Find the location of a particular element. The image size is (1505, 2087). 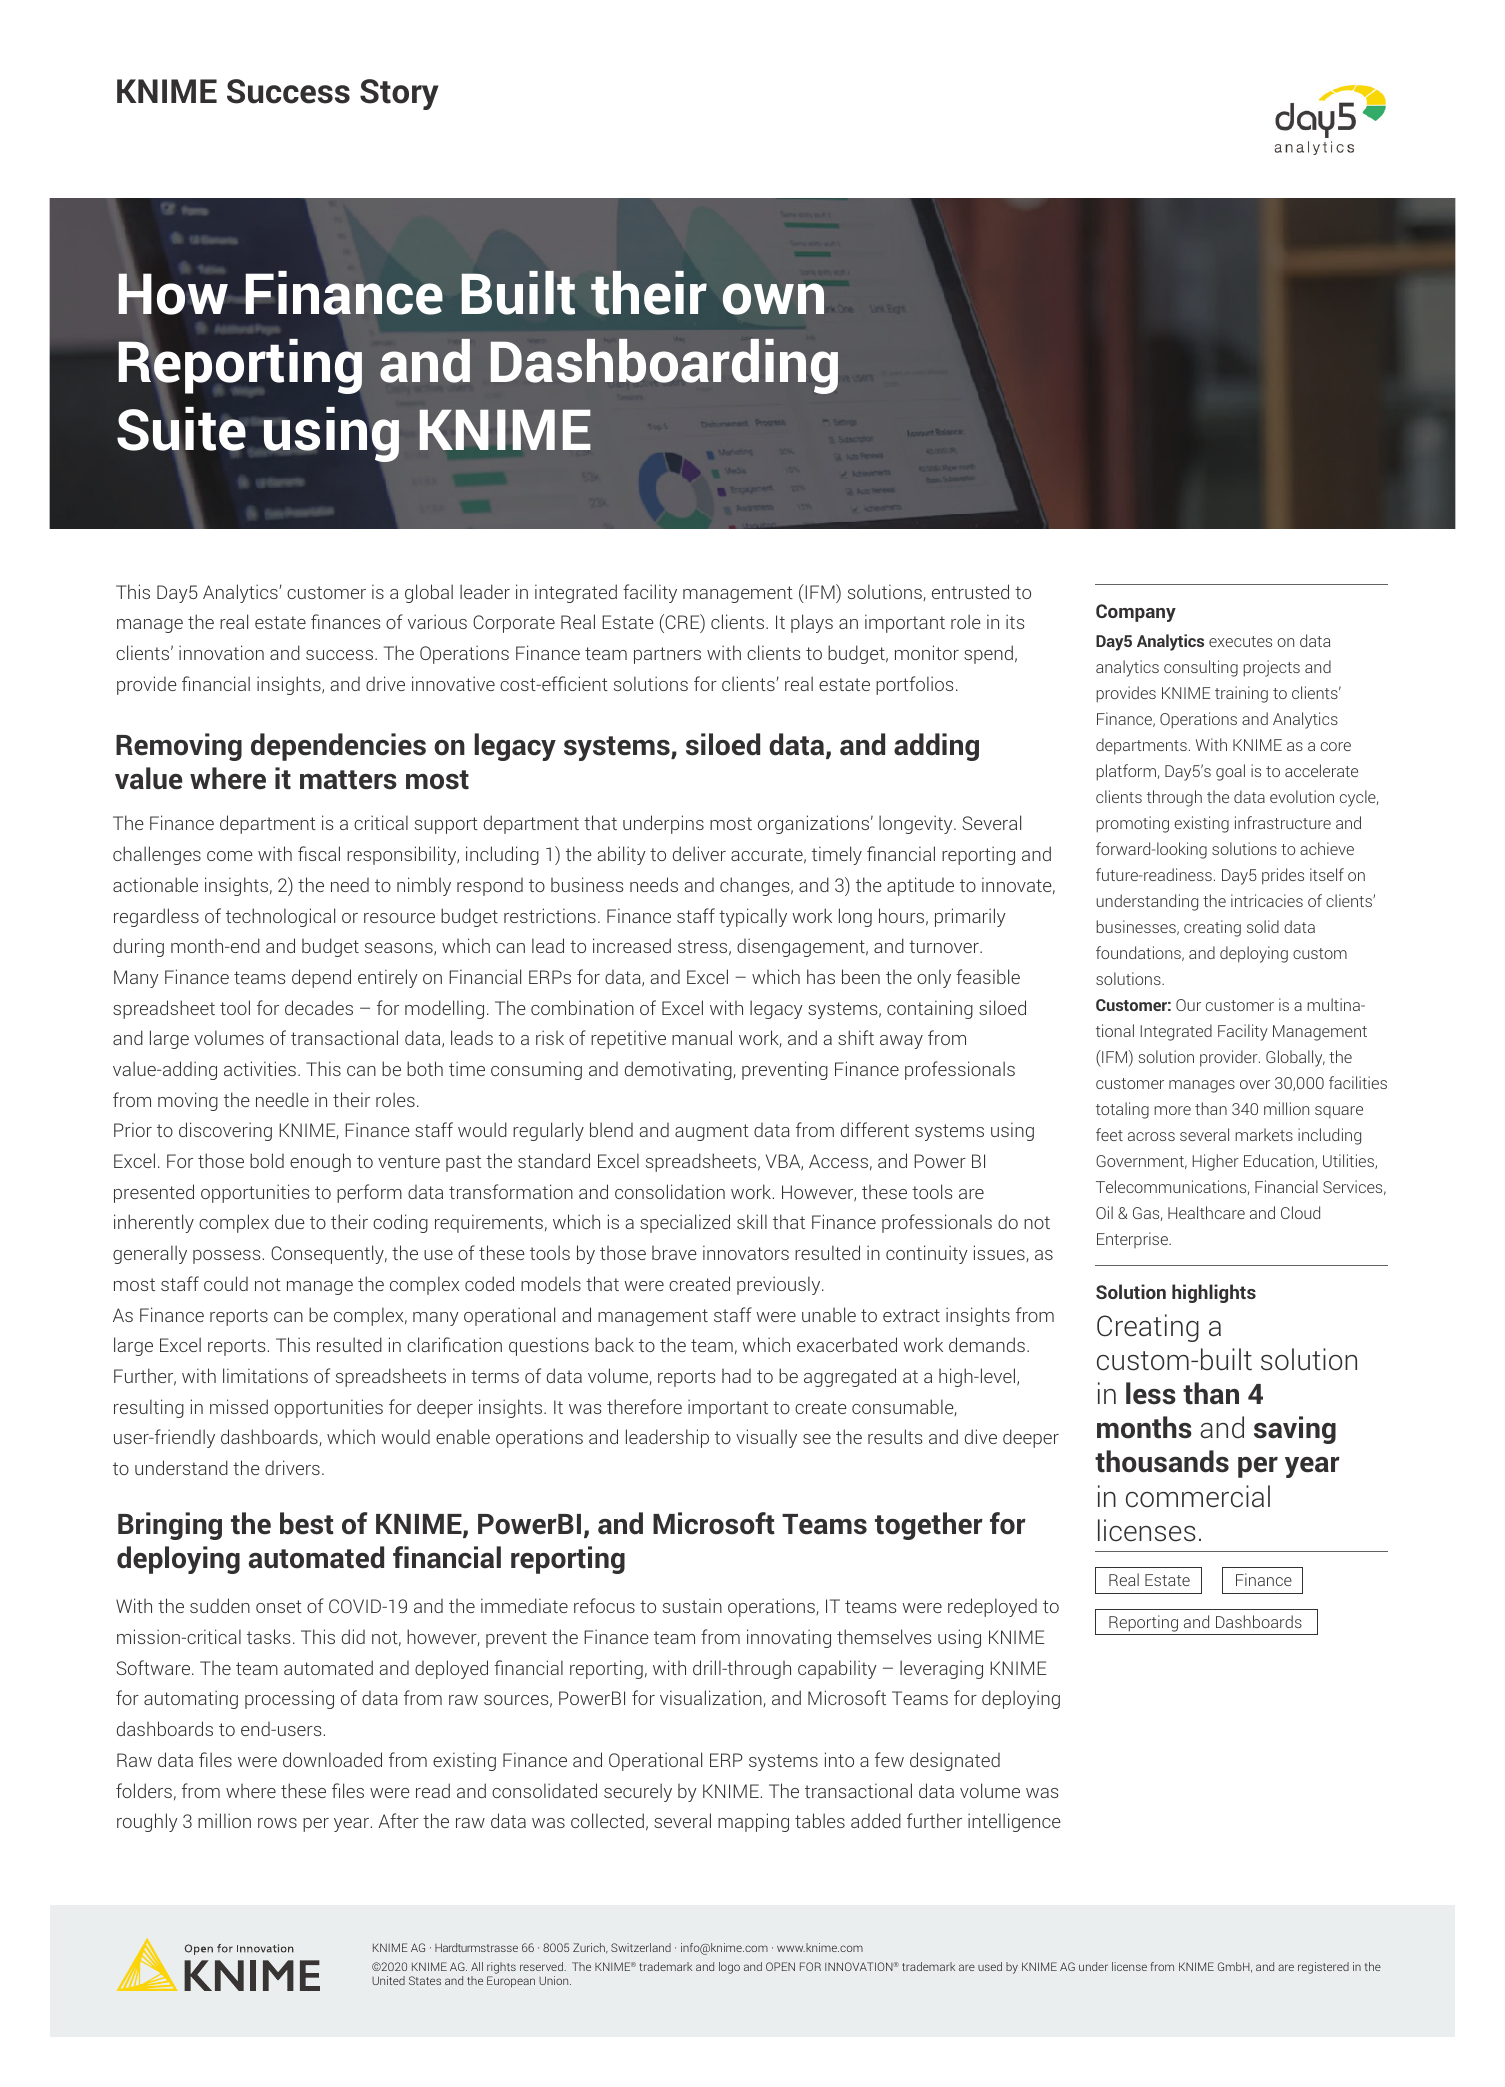

Enterprise is located at coordinates (1133, 1240).
